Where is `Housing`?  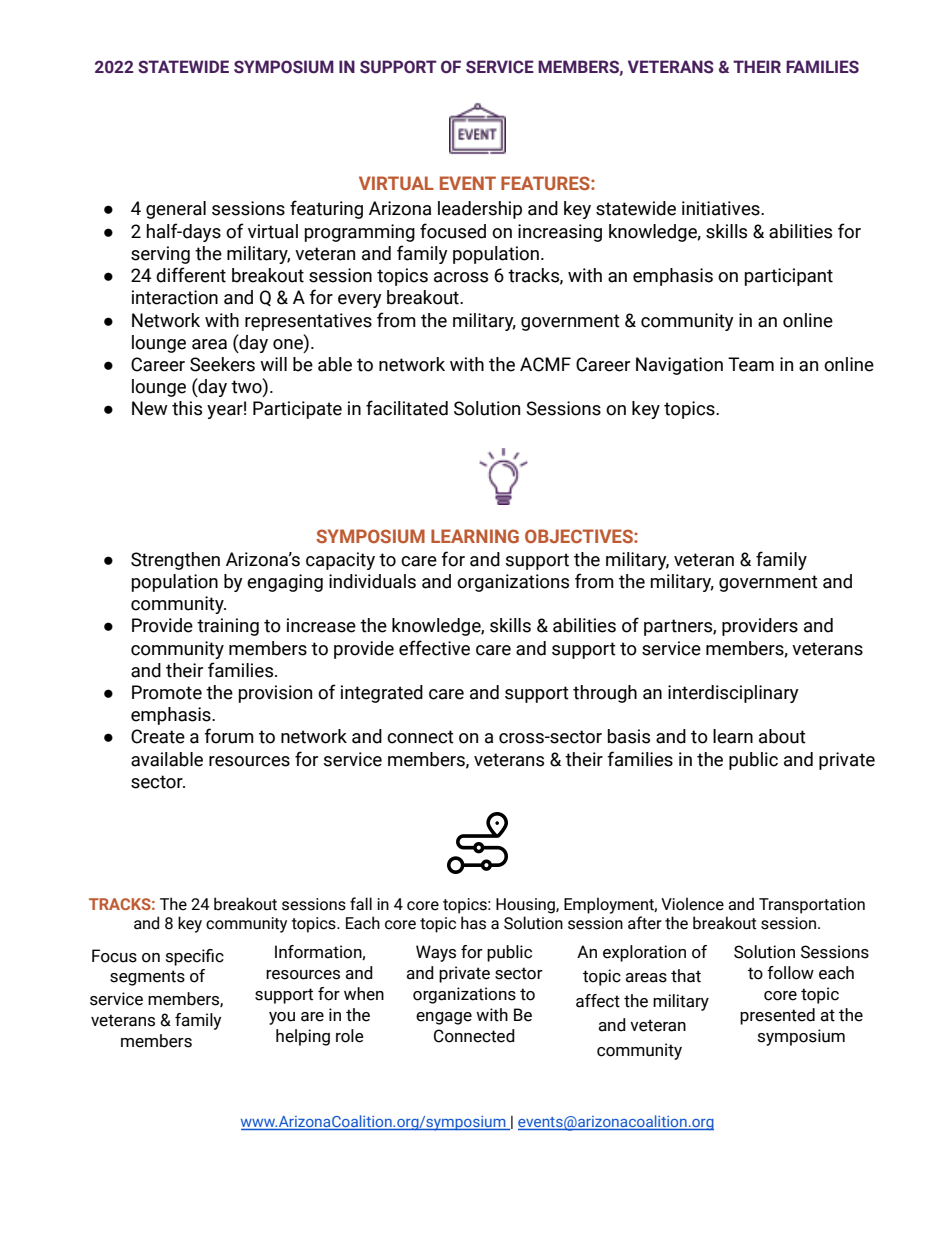
Housing is located at coordinates (526, 906).
